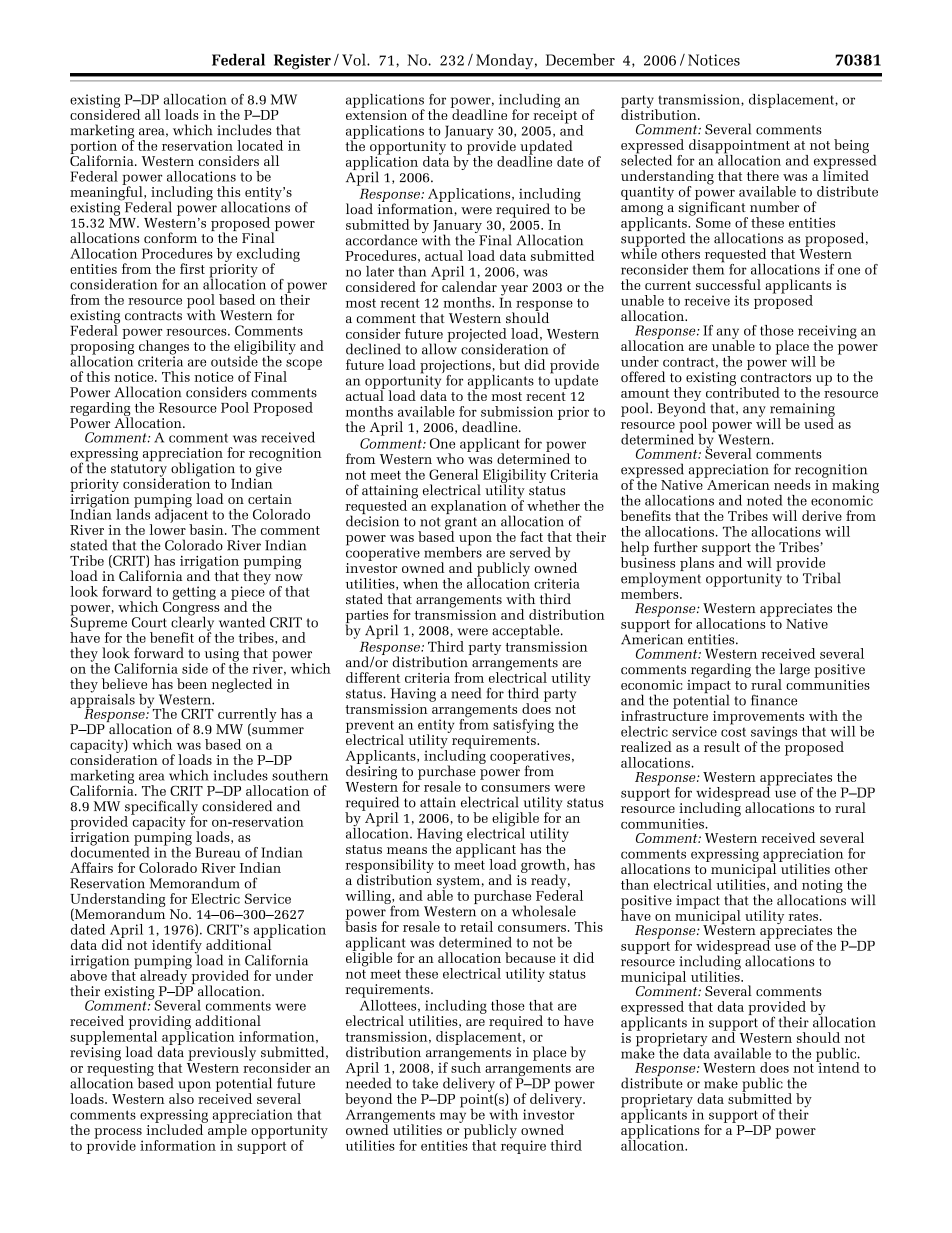 This image has height=1233, width=952. What do you see at coordinates (802, 411) in the image?
I see `remaining` at bounding box center [802, 411].
